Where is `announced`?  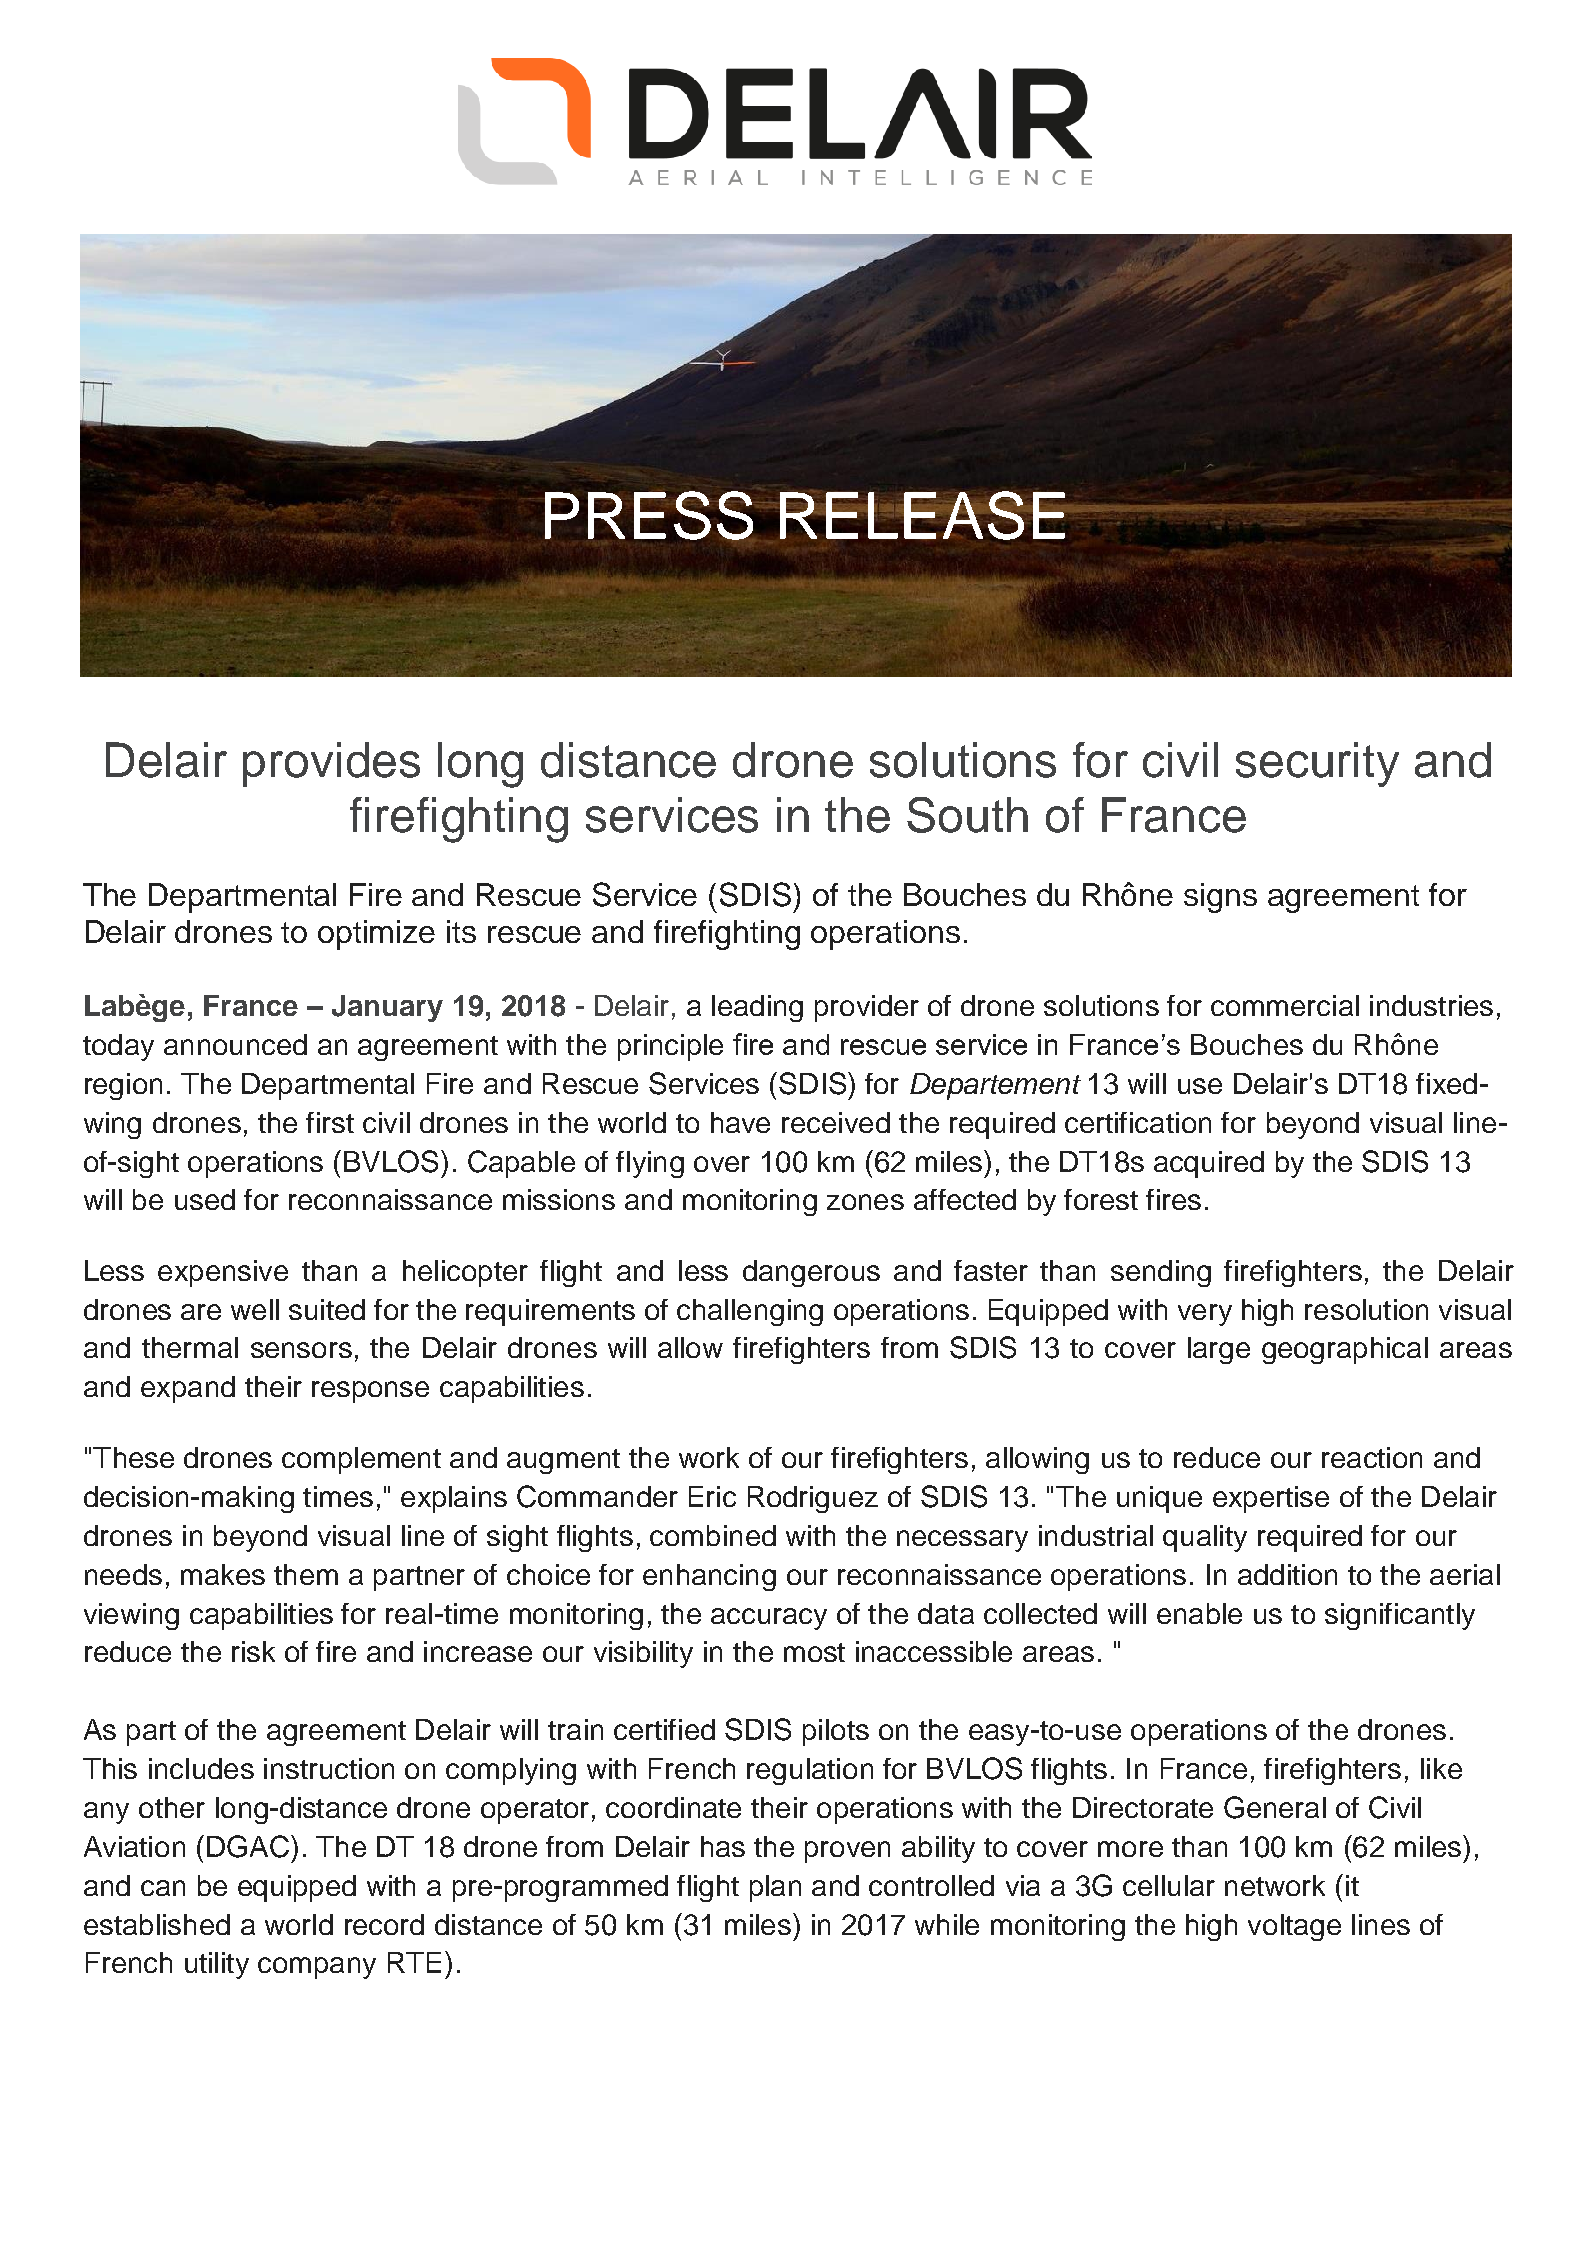
announced is located at coordinates (235, 1044).
